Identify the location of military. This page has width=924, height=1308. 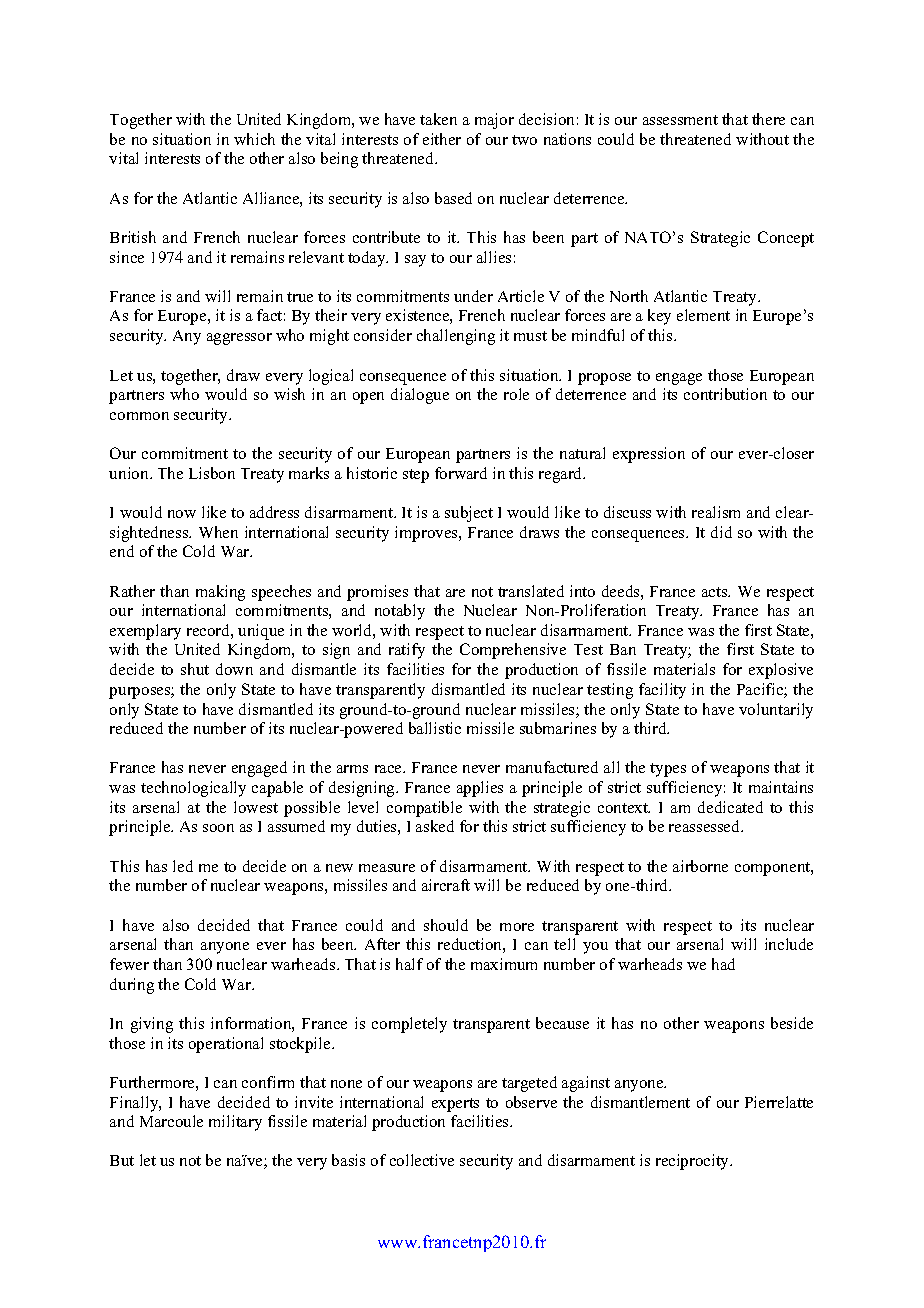
(235, 1123).
